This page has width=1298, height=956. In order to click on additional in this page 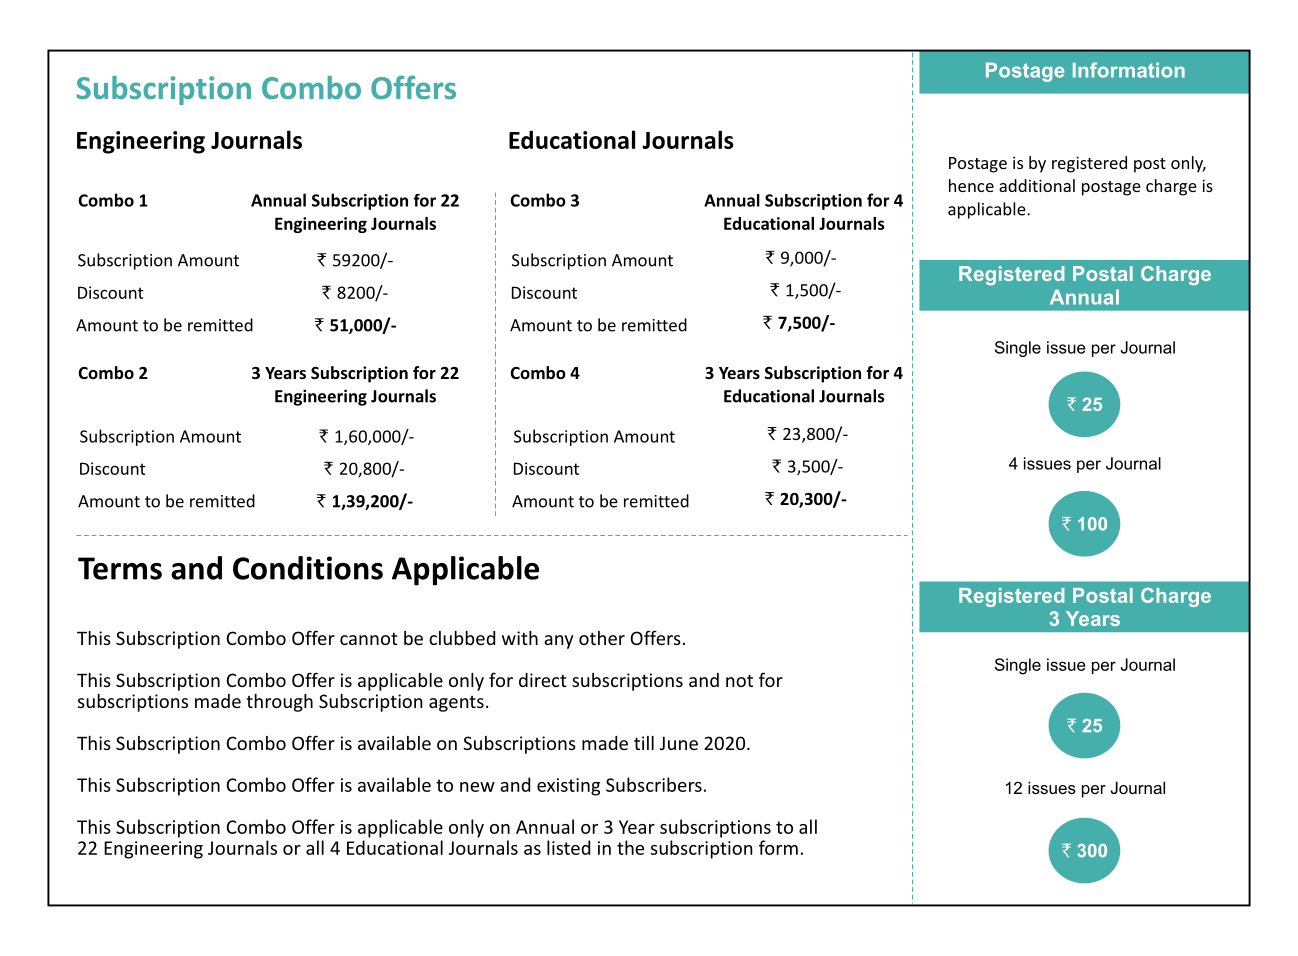, I will do `click(1037, 185)`.
